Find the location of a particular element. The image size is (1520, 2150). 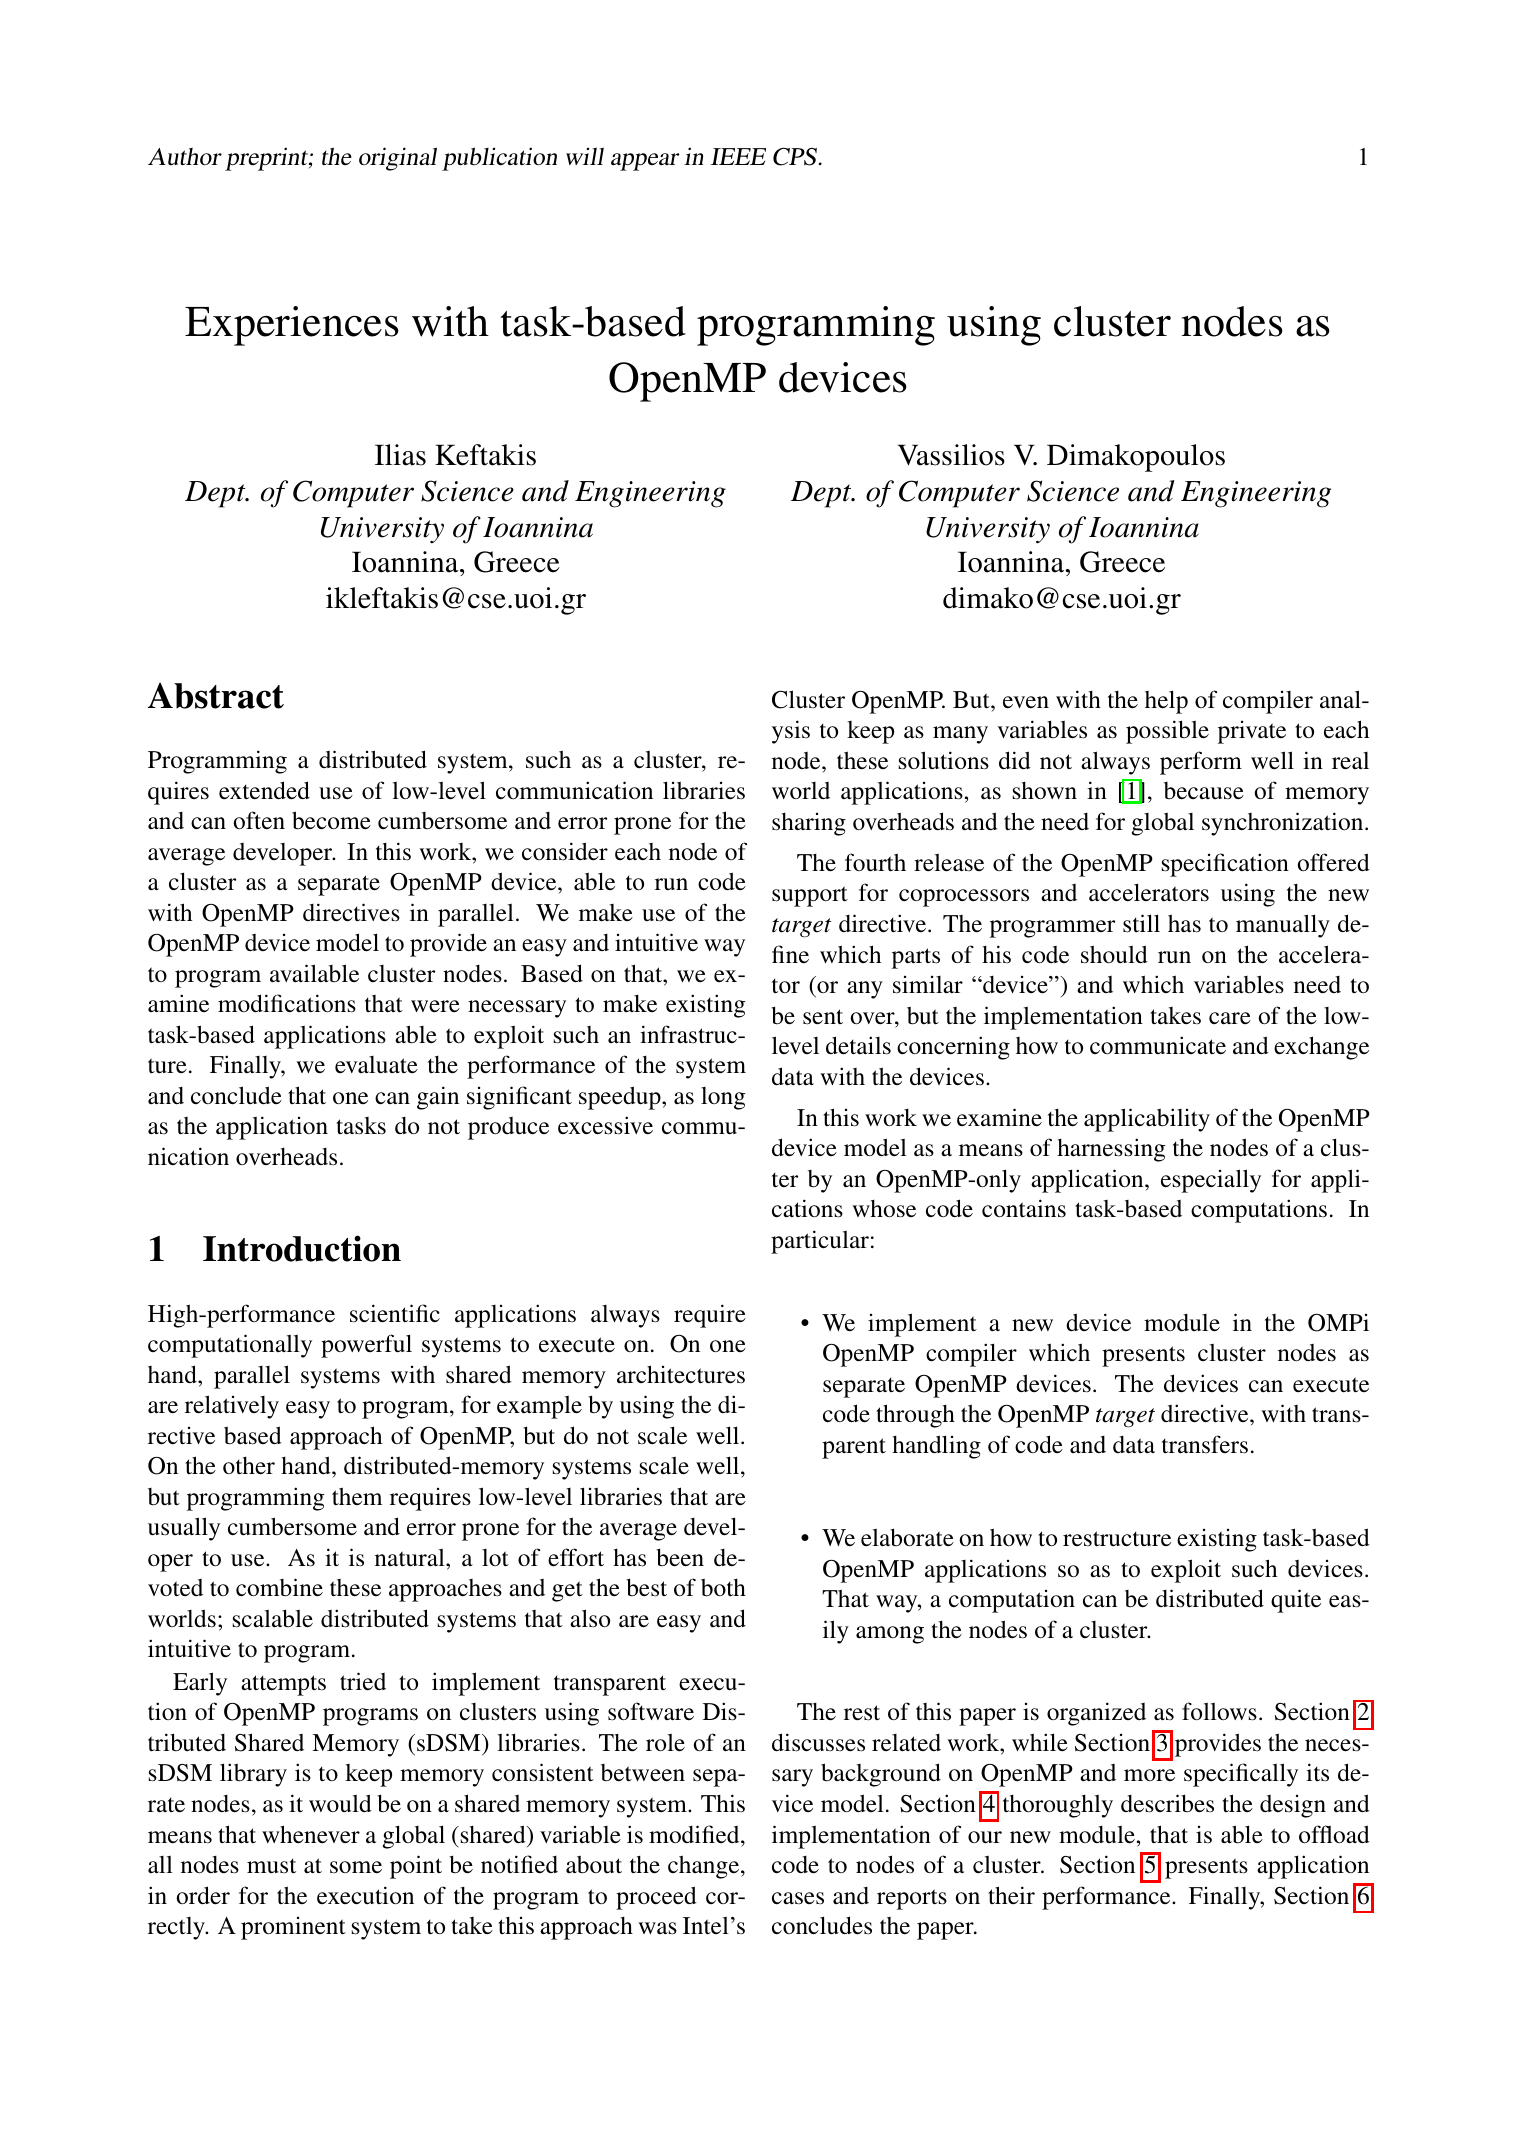

been is located at coordinates (680, 1557).
